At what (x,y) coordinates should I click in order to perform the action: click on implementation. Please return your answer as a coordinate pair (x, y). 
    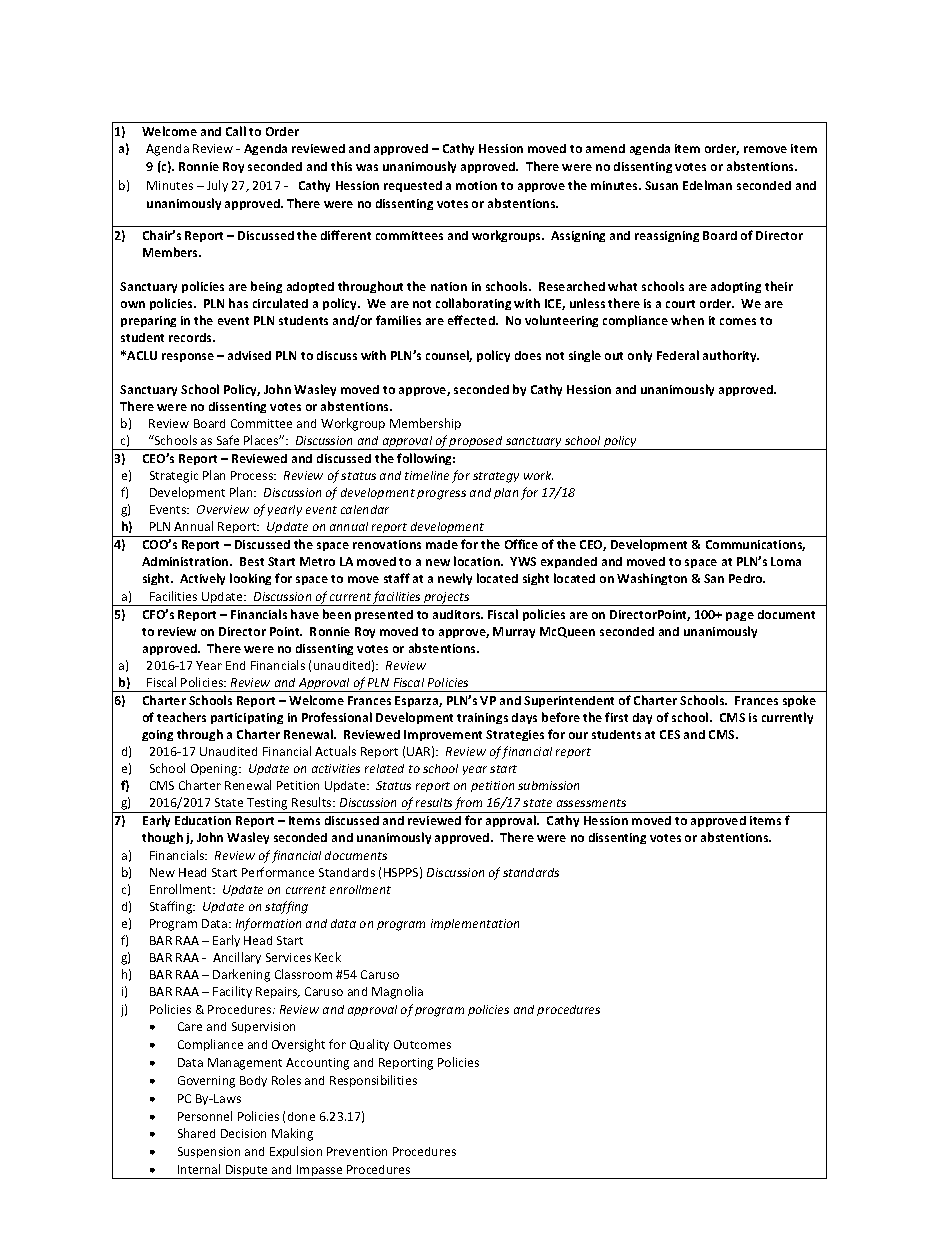
    Looking at the image, I should click on (475, 924).
